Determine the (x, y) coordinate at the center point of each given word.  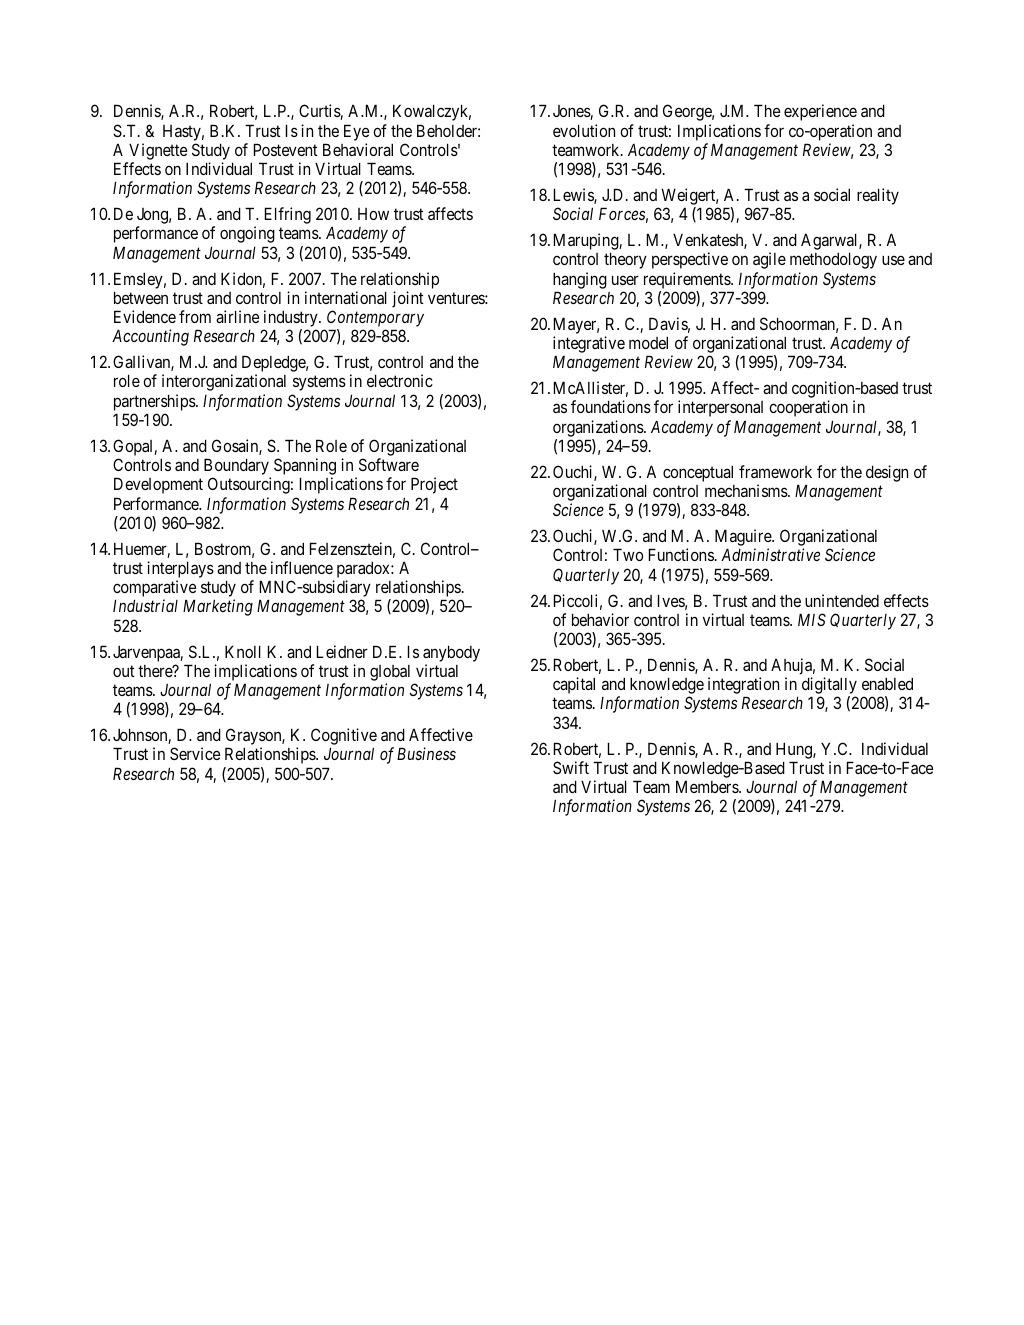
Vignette (158, 151)
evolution (584, 130)
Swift (571, 767)
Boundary (237, 468)
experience (820, 112)
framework (775, 471)
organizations (599, 428)
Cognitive (344, 738)
